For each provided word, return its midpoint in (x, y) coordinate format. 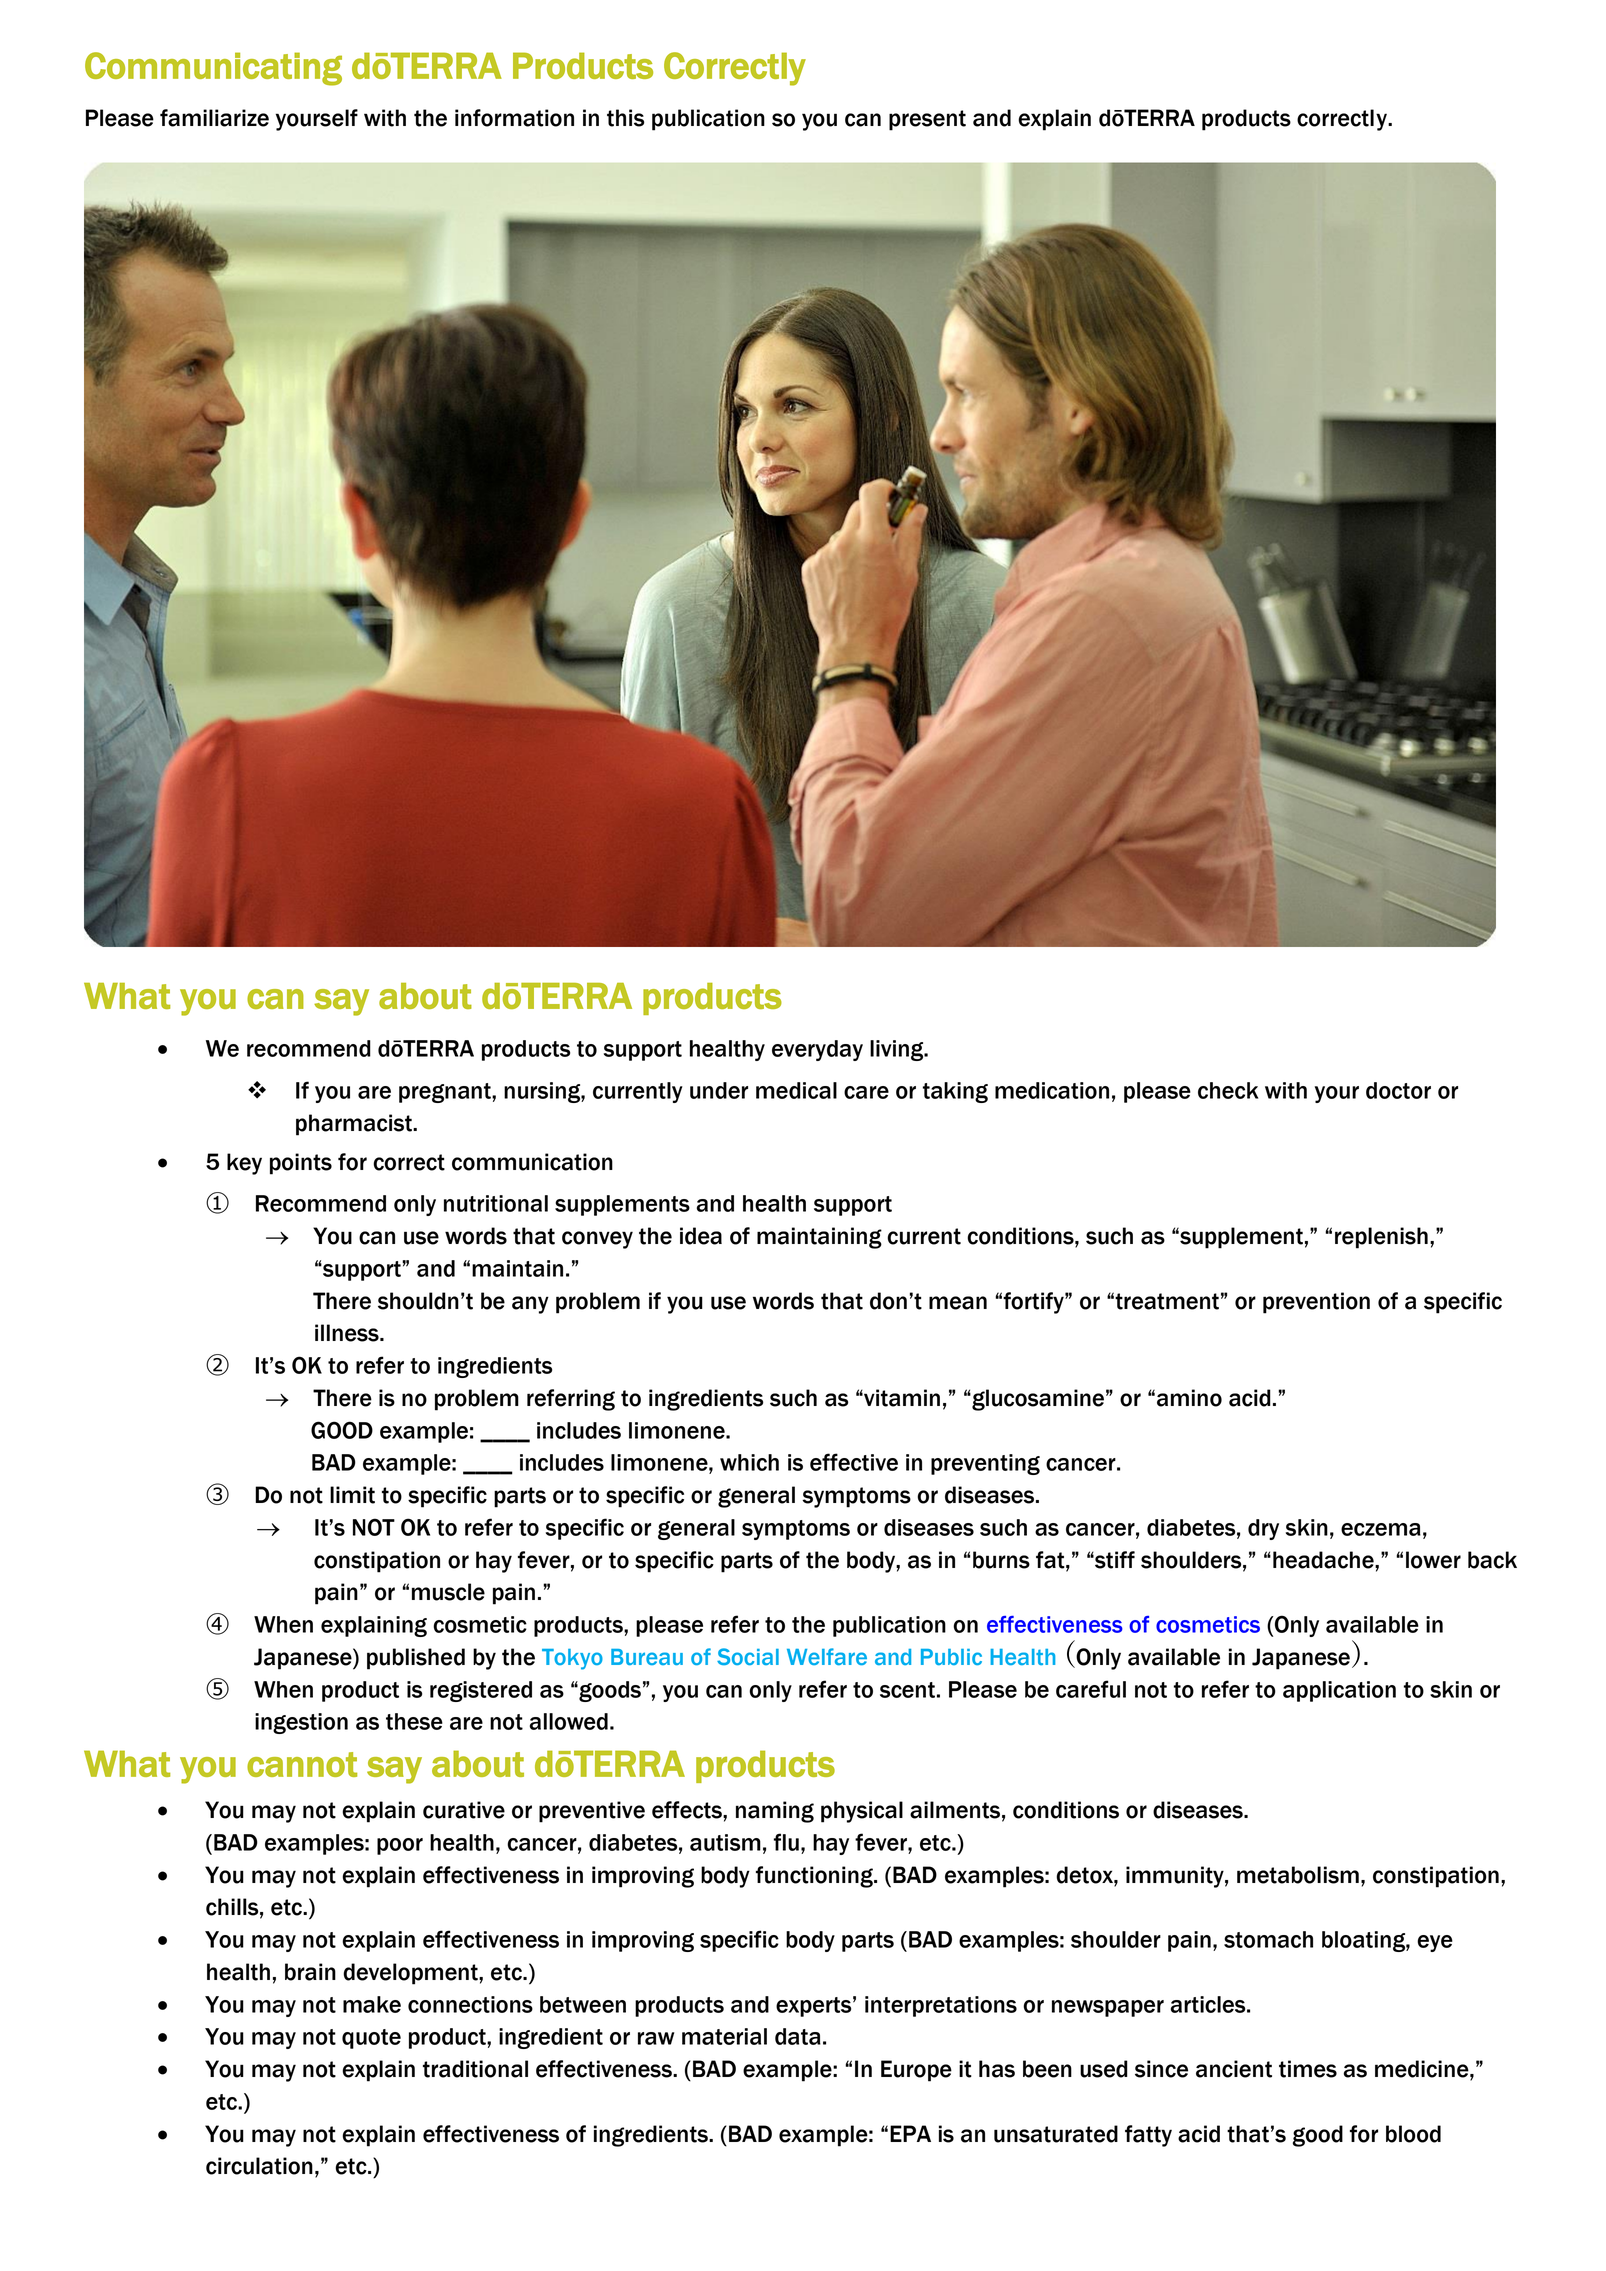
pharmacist (355, 1125)
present (927, 120)
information (514, 118)
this (625, 118)
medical (796, 1090)
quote (371, 2039)
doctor (1398, 1090)
